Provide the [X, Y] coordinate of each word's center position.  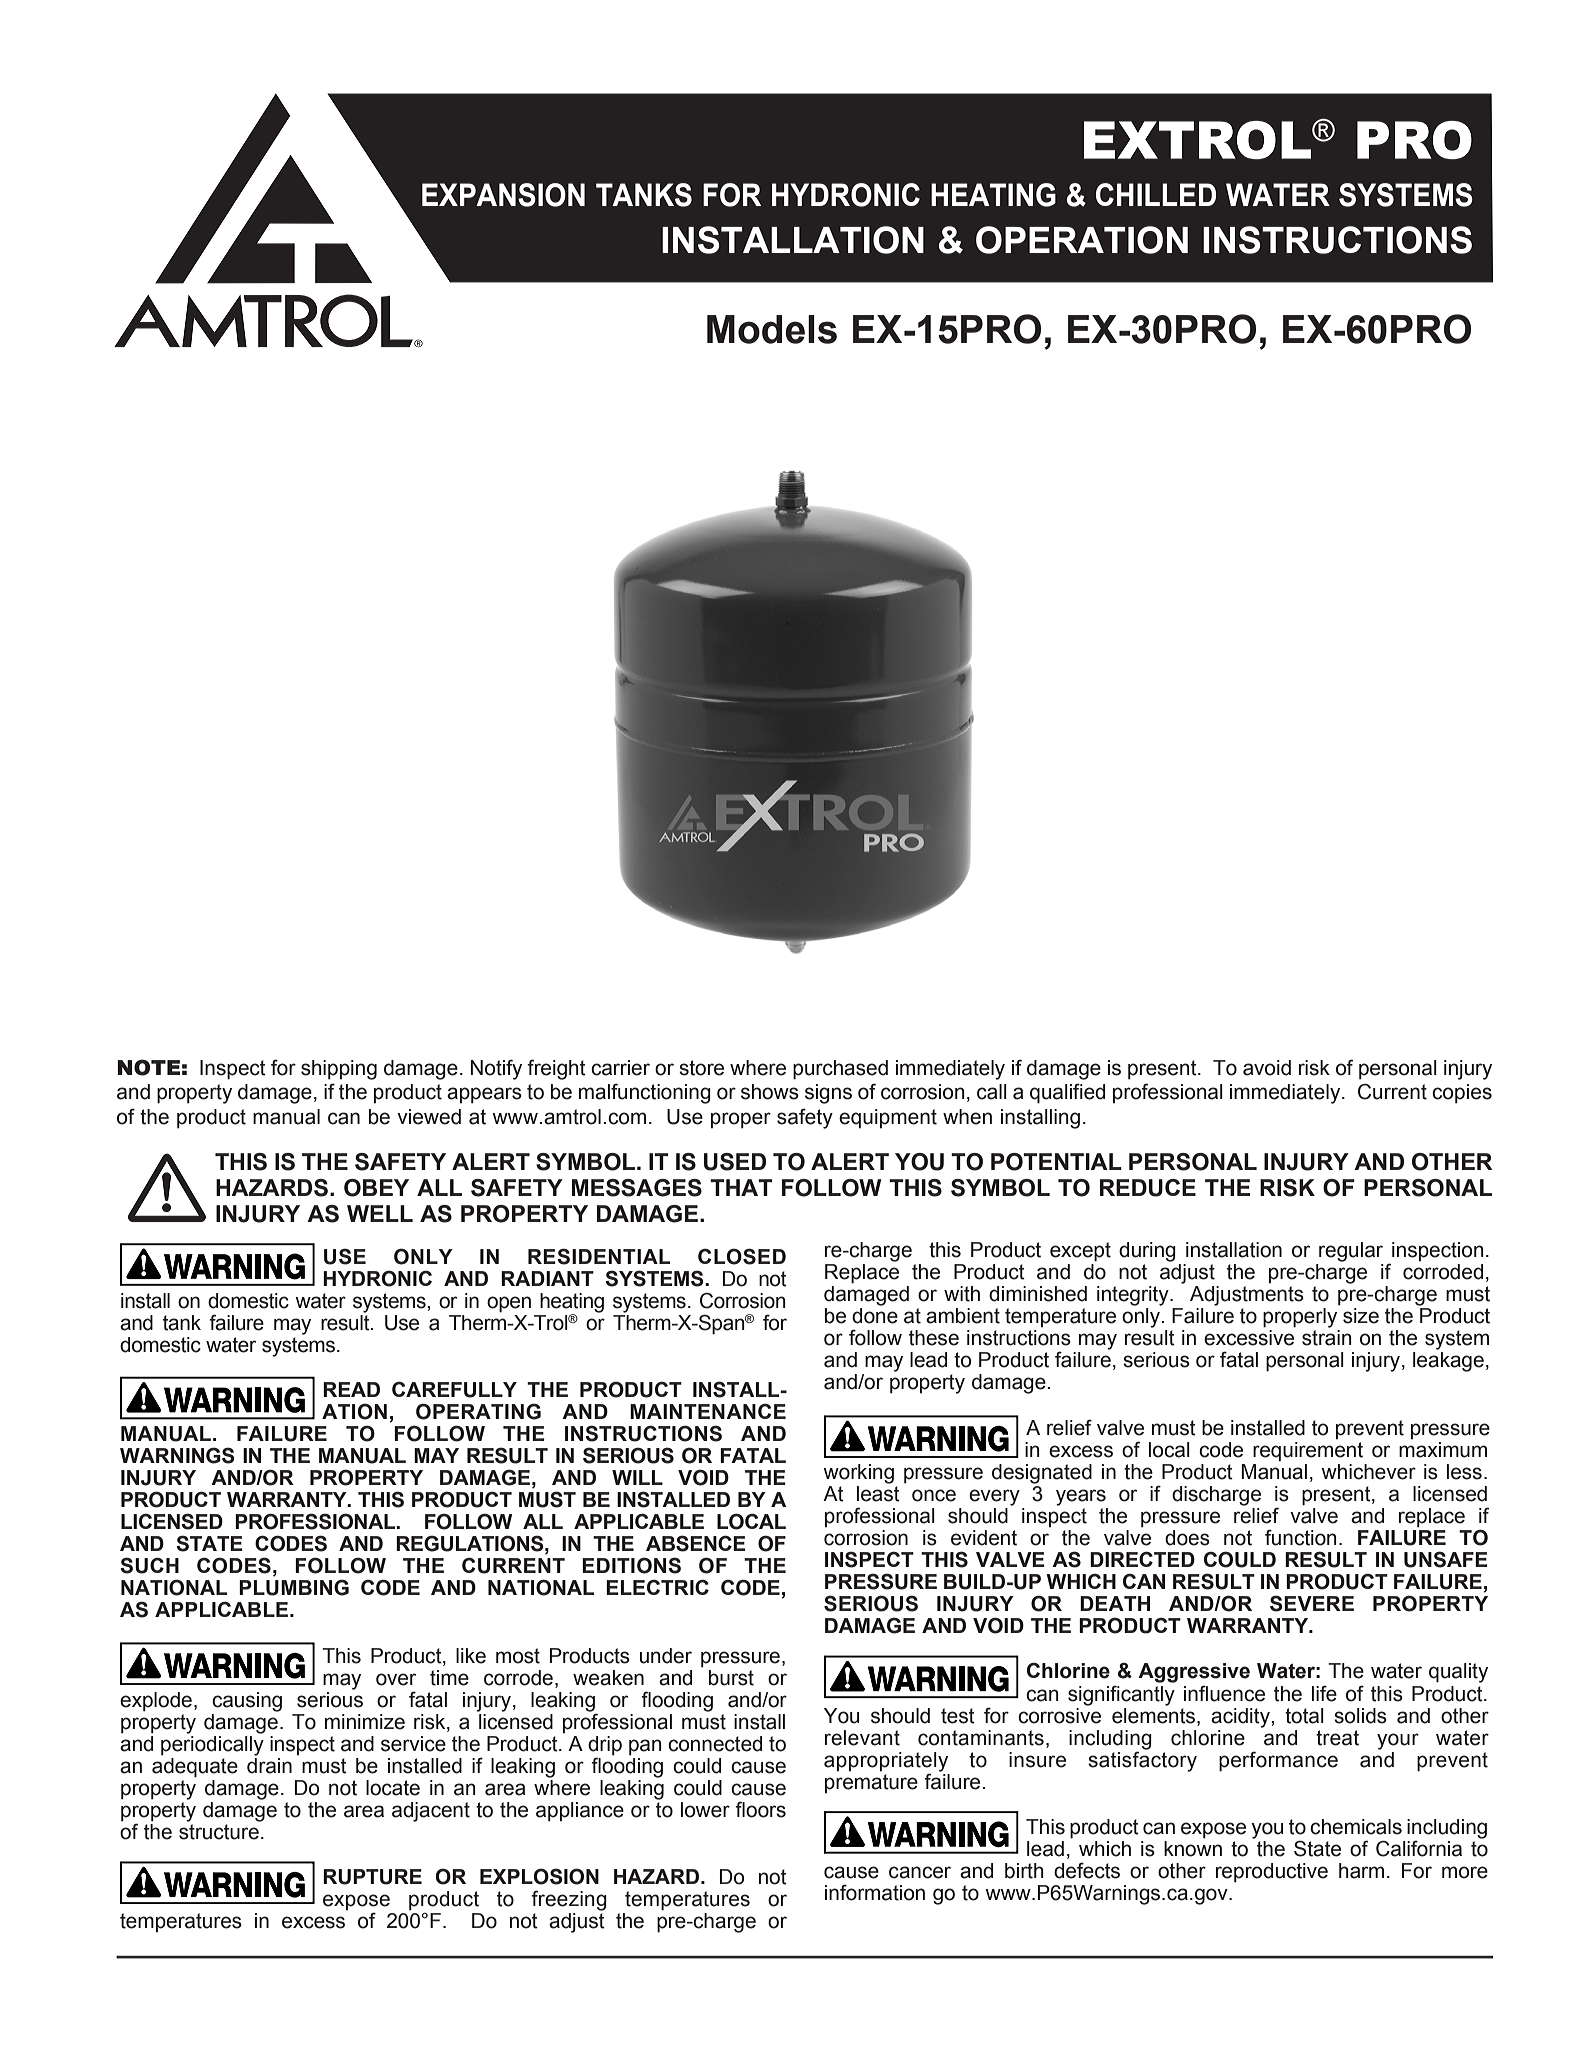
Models [772, 329]
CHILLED [1156, 194]
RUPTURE [372, 1877]
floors [760, 1809]
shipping [339, 1070]
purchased [840, 1070]
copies [1462, 1094]
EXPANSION [503, 195]
